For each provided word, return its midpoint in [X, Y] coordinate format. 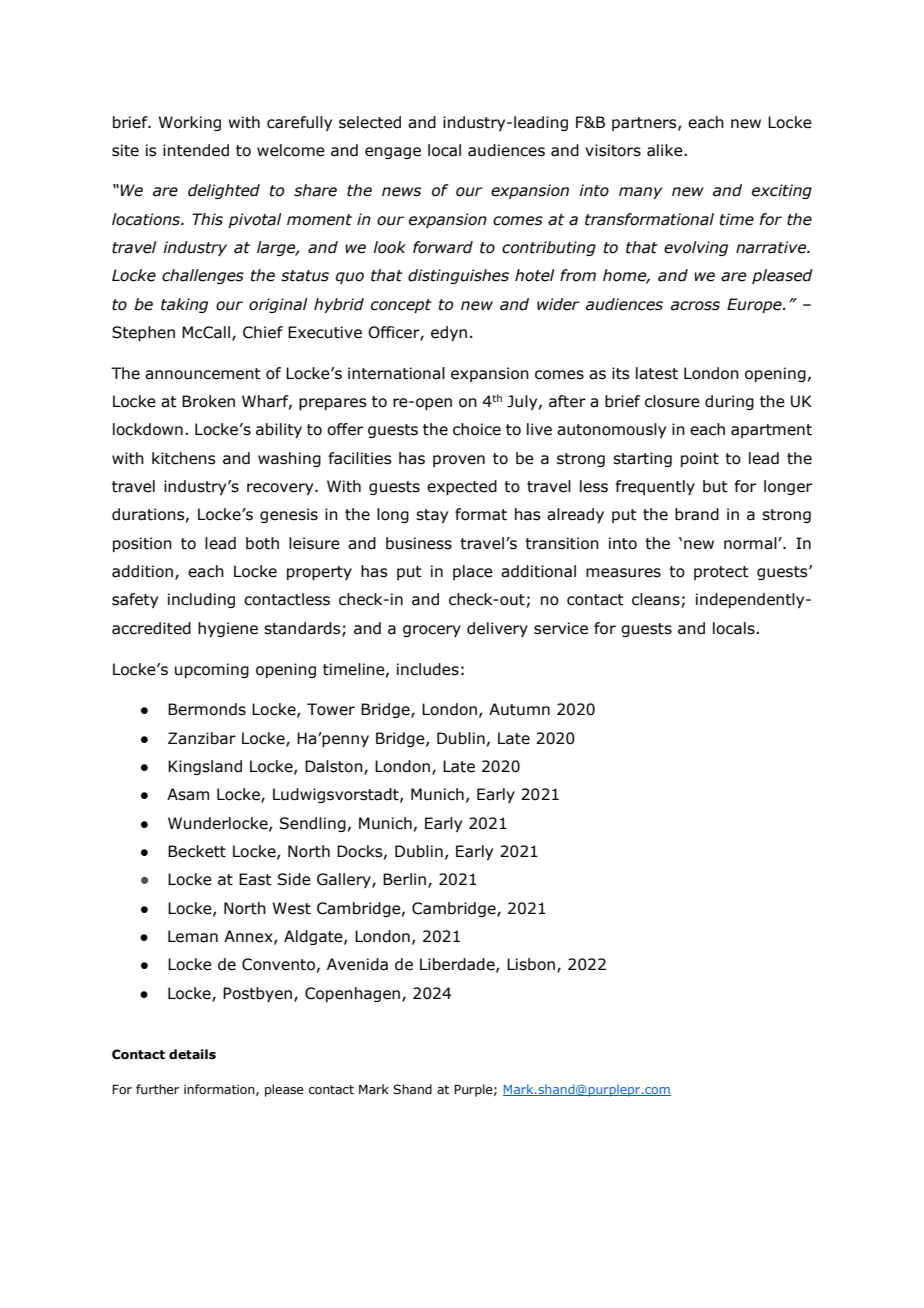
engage [393, 153]
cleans [656, 599]
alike [666, 150]
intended [196, 150]
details [192, 1054]
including [201, 600]
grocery [432, 631]
